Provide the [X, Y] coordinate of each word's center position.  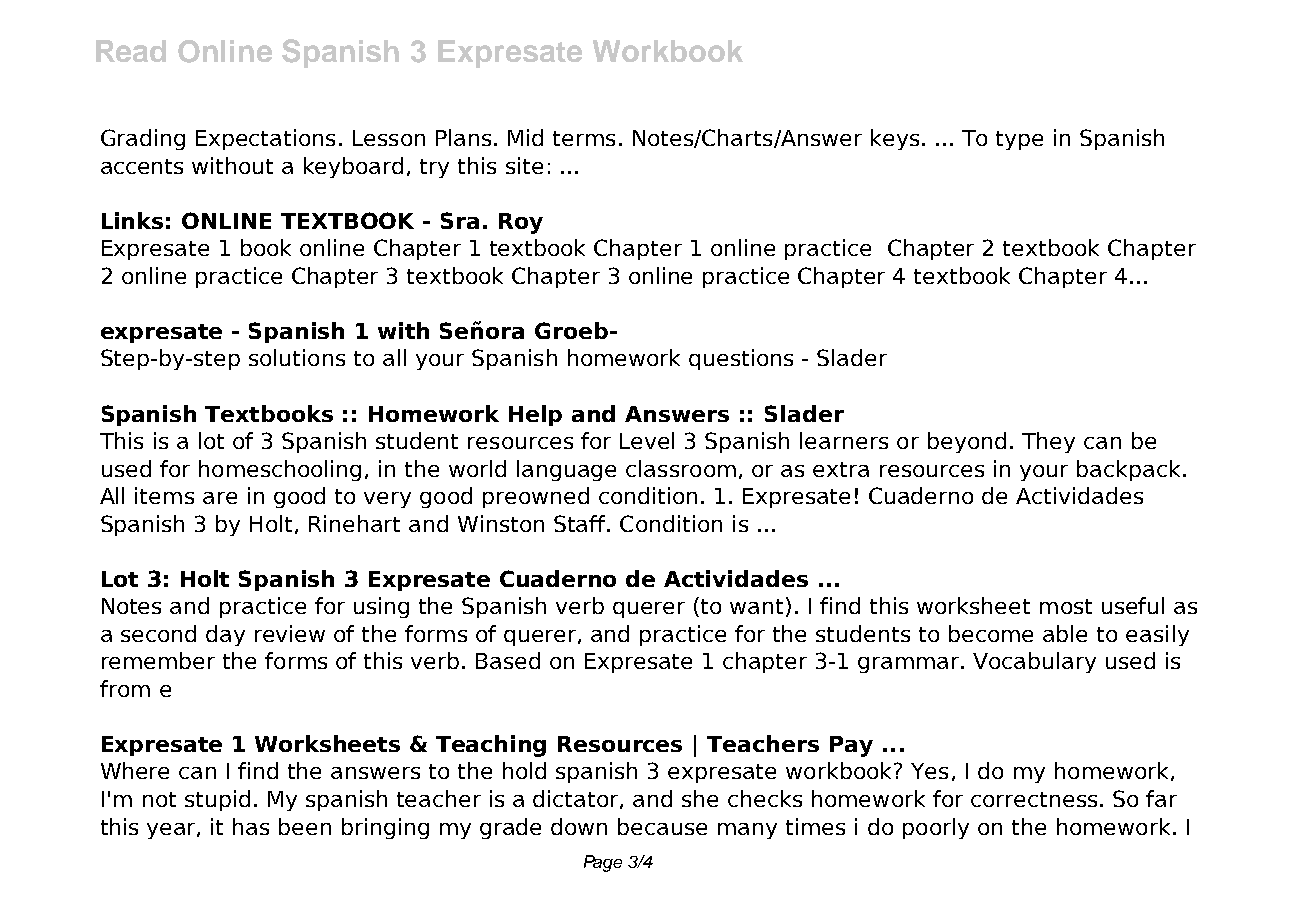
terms [584, 138]
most [1066, 606]
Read [131, 51]
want [756, 606]
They [1048, 442]
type [1019, 140]
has [251, 826]
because [662, 826]
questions [741, 359]
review [290, 633]
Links [132, 220]
